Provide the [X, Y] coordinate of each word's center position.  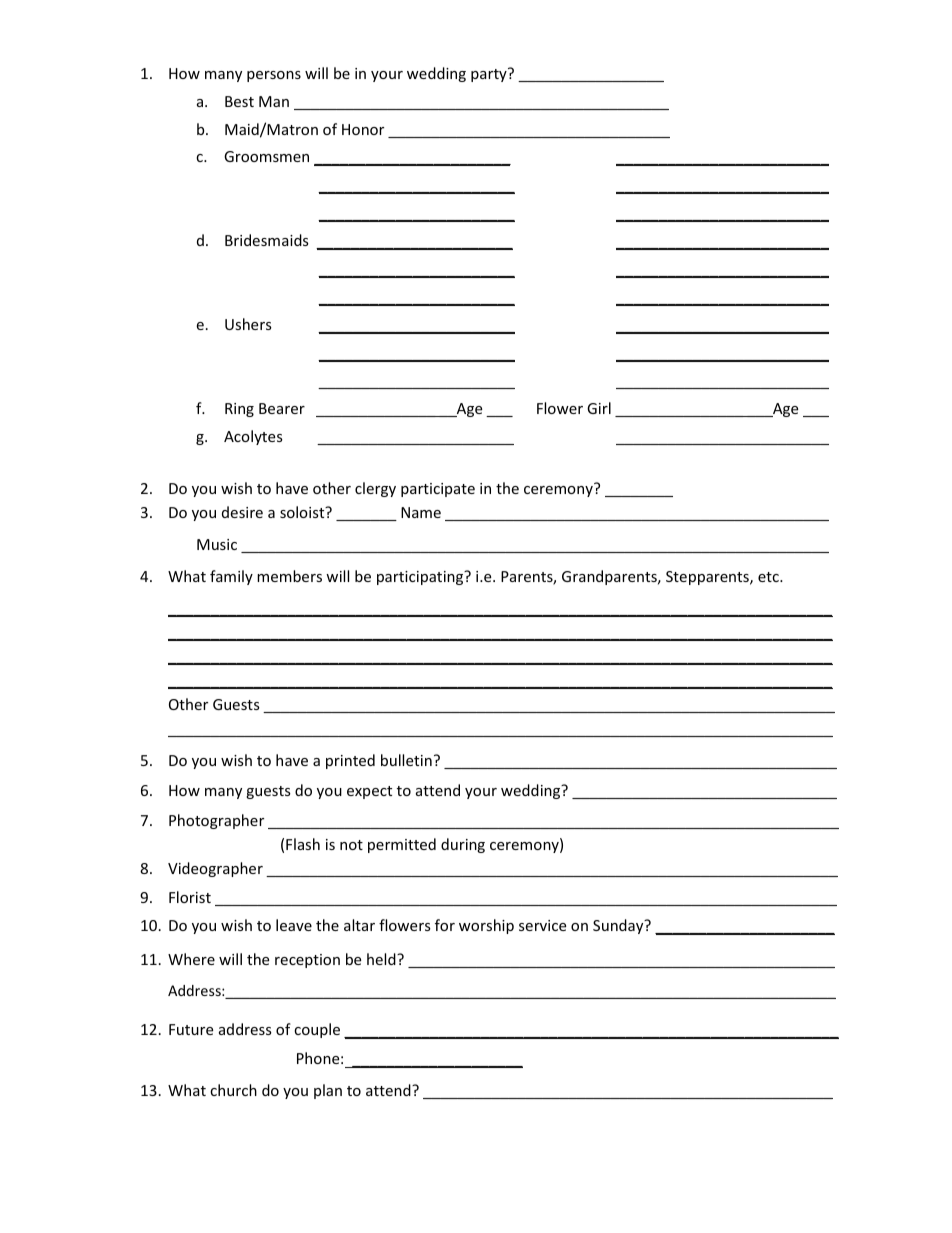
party [490, 75]
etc [769, 577]
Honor [363, 129]
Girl [599, 408]
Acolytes [253, 437]
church [233, 1090]
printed [350, 761]
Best [239, 101]
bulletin [406, 760]
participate [438, 490]
